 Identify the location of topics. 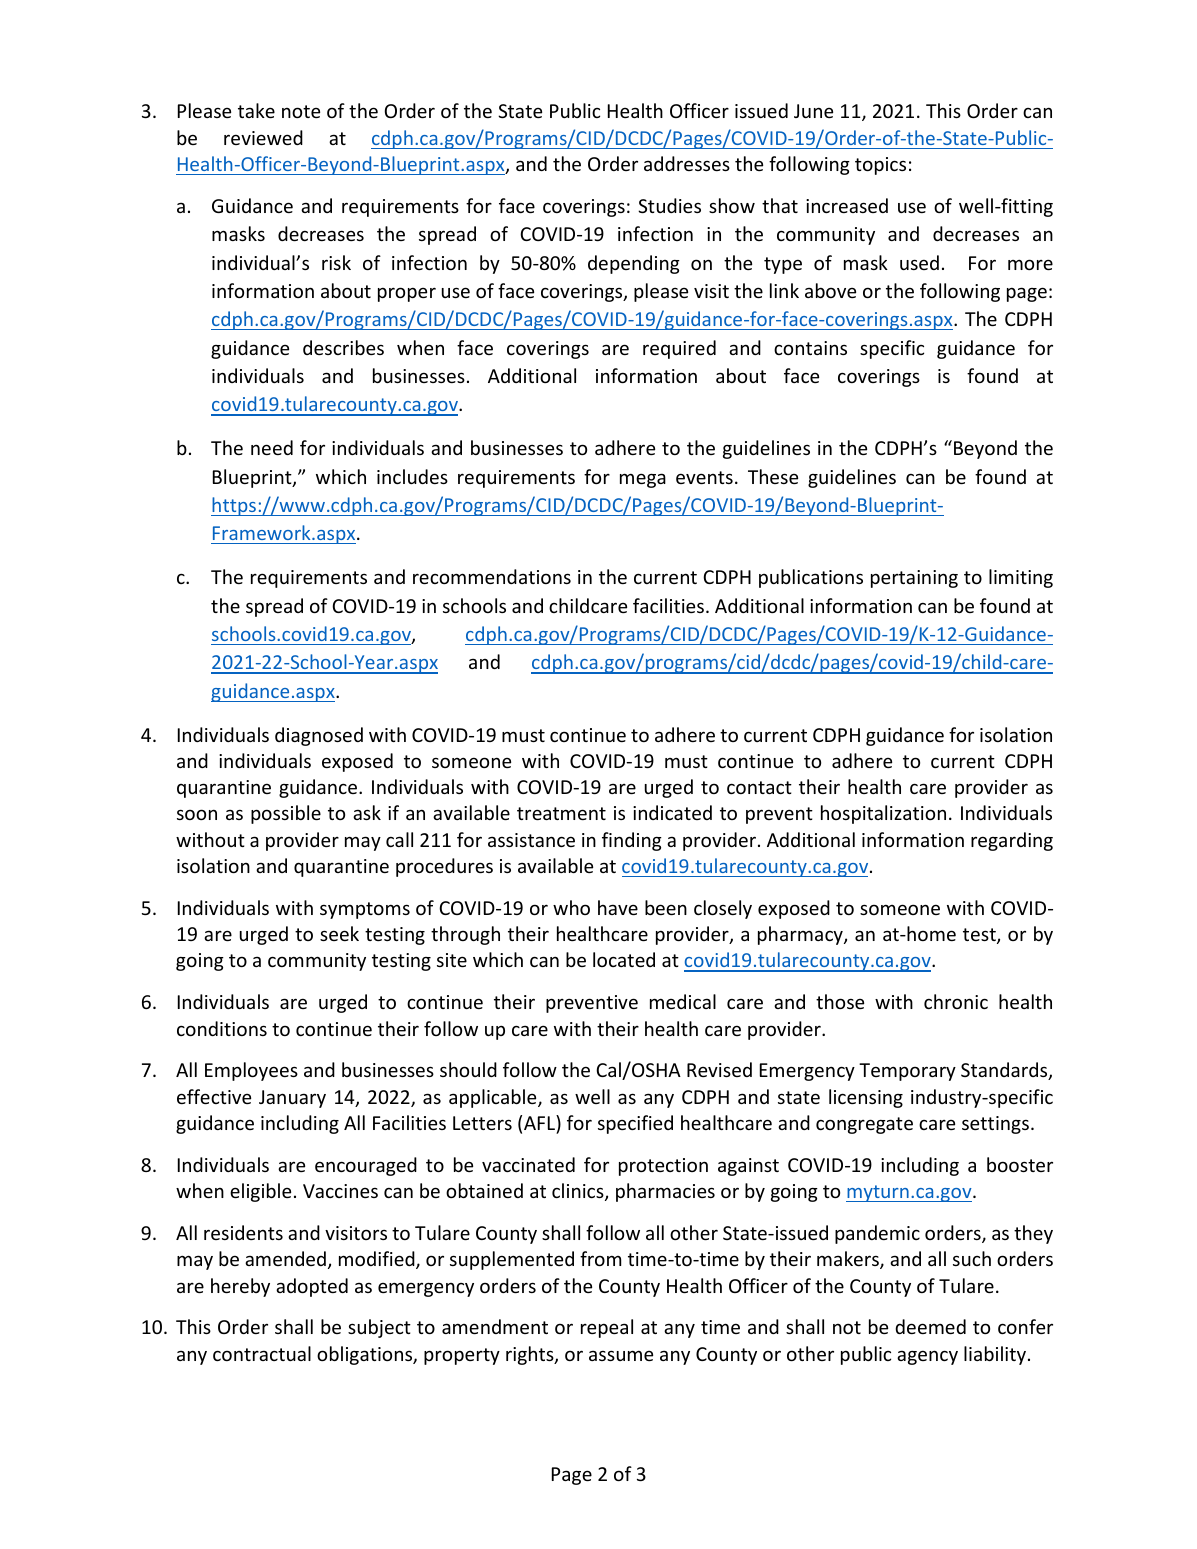
(880, 166).
